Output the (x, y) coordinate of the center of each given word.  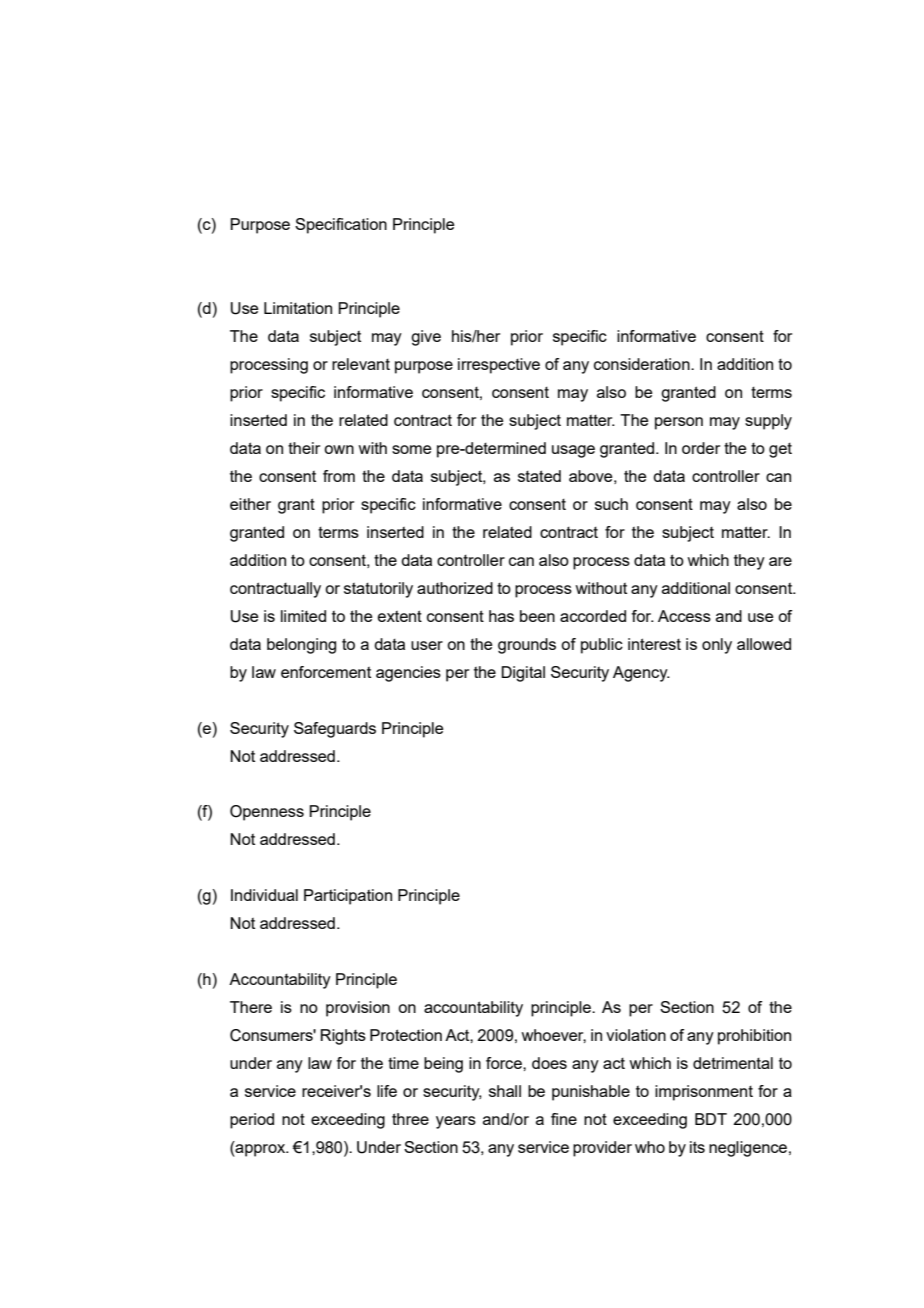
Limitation (298, 308)
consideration (643, 364)
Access (684, 616)
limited (303, 616)
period (252, 1121)
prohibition (754, 1037)
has (501, 616)
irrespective (499, 366)
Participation (348, 897)
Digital (523, 674)
